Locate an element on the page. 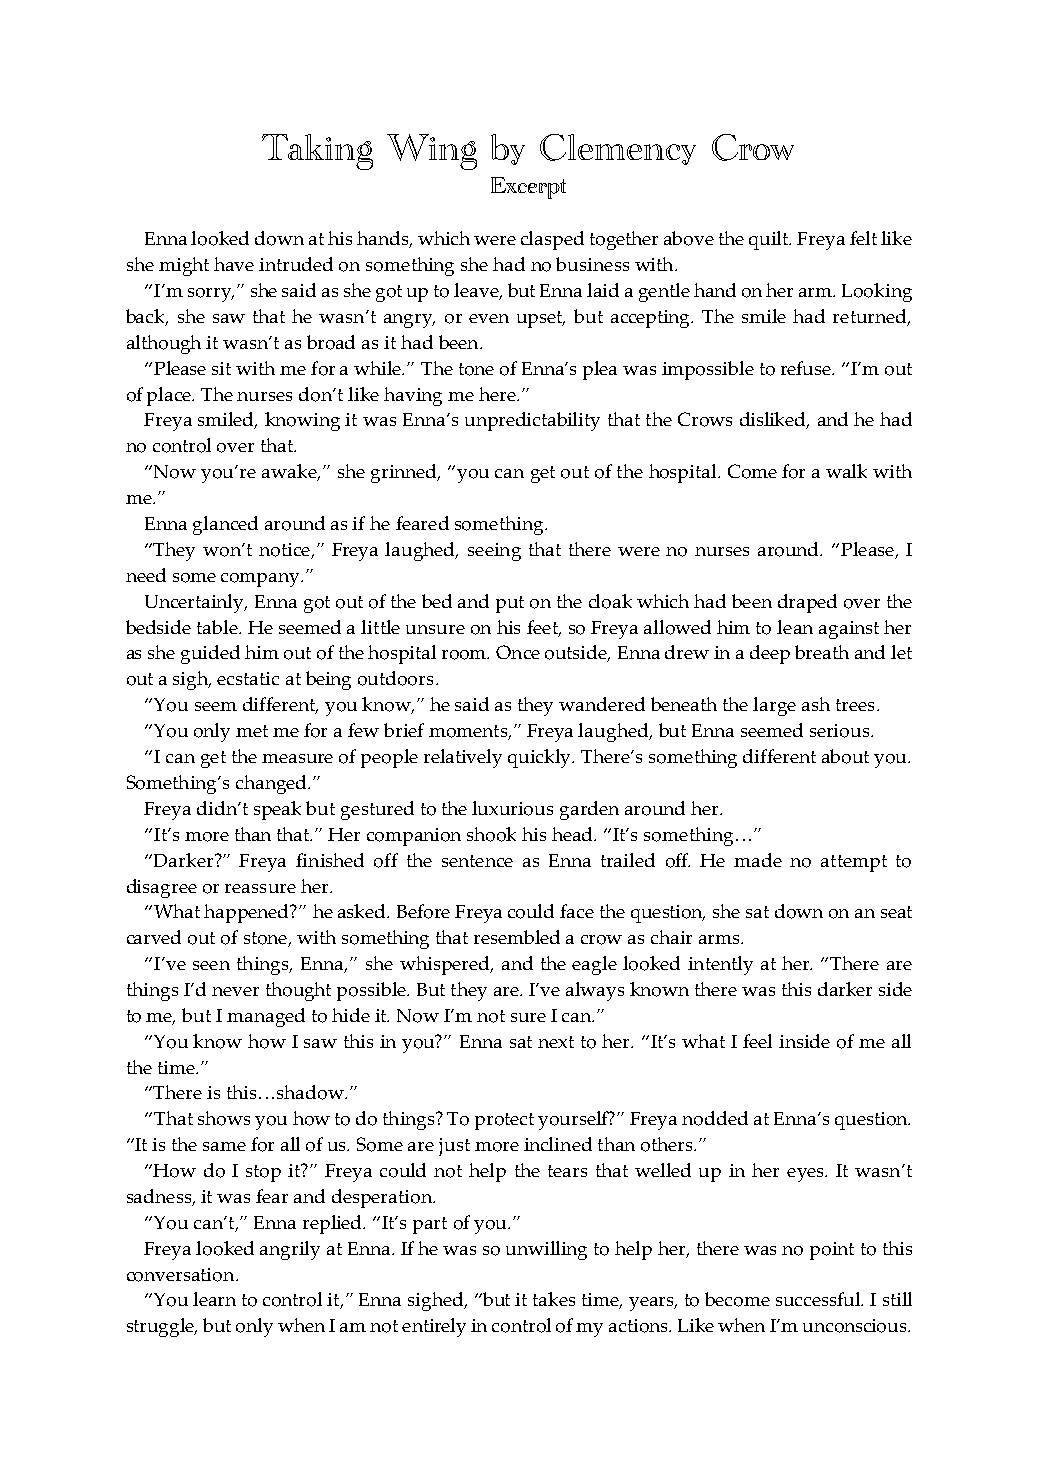  Excerpt is located at coordinates (528, 188).
